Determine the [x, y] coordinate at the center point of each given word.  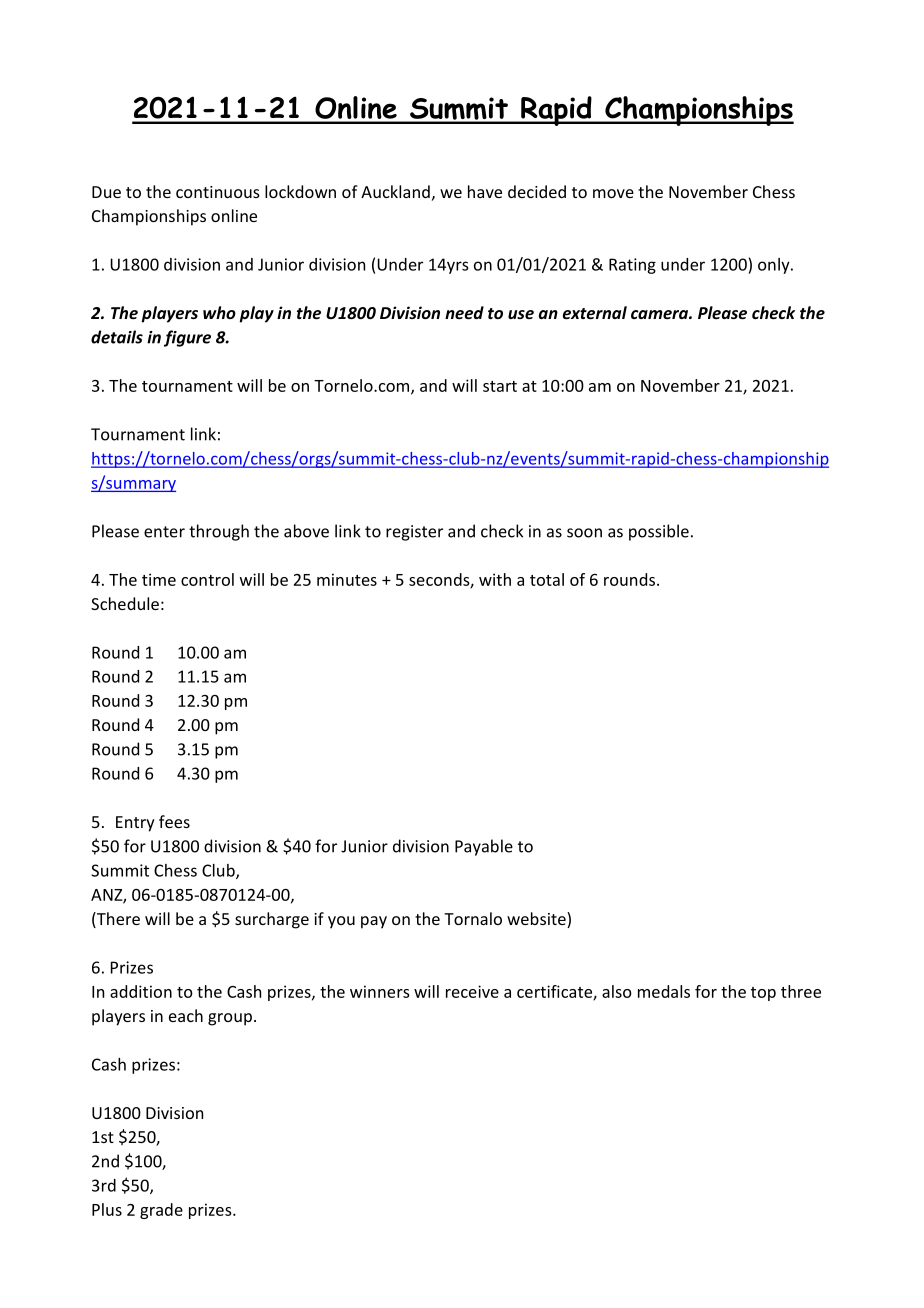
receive [472, 991]
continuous [218, 192]
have [485, 191]
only [775, 266]
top [763, 994]
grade [161, 1211]
